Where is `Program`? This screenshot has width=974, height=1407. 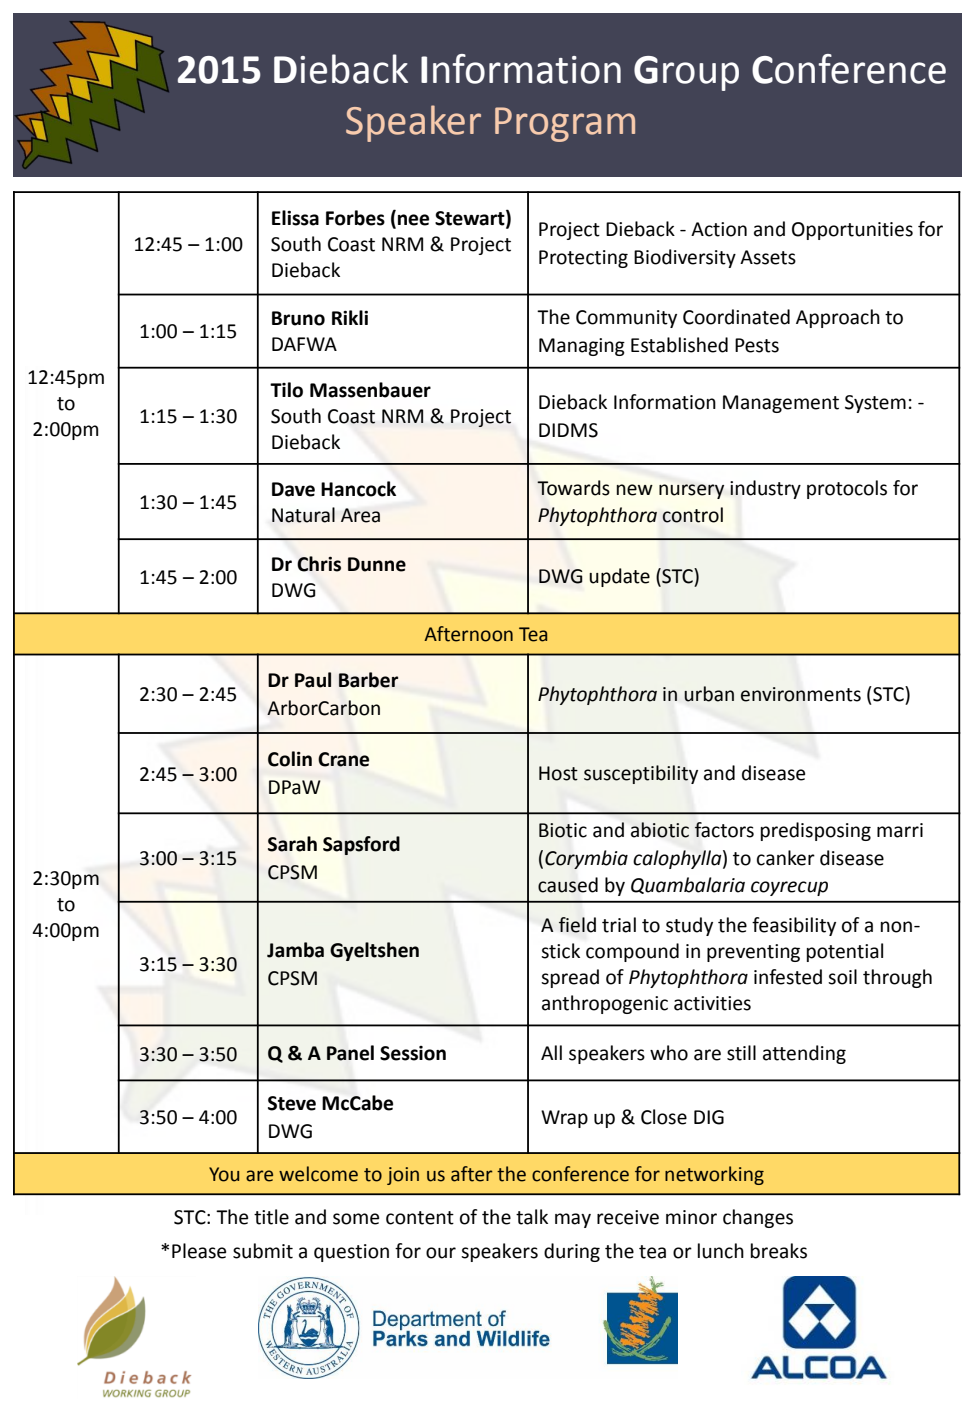 Program is located at coordinates (565, 124).
